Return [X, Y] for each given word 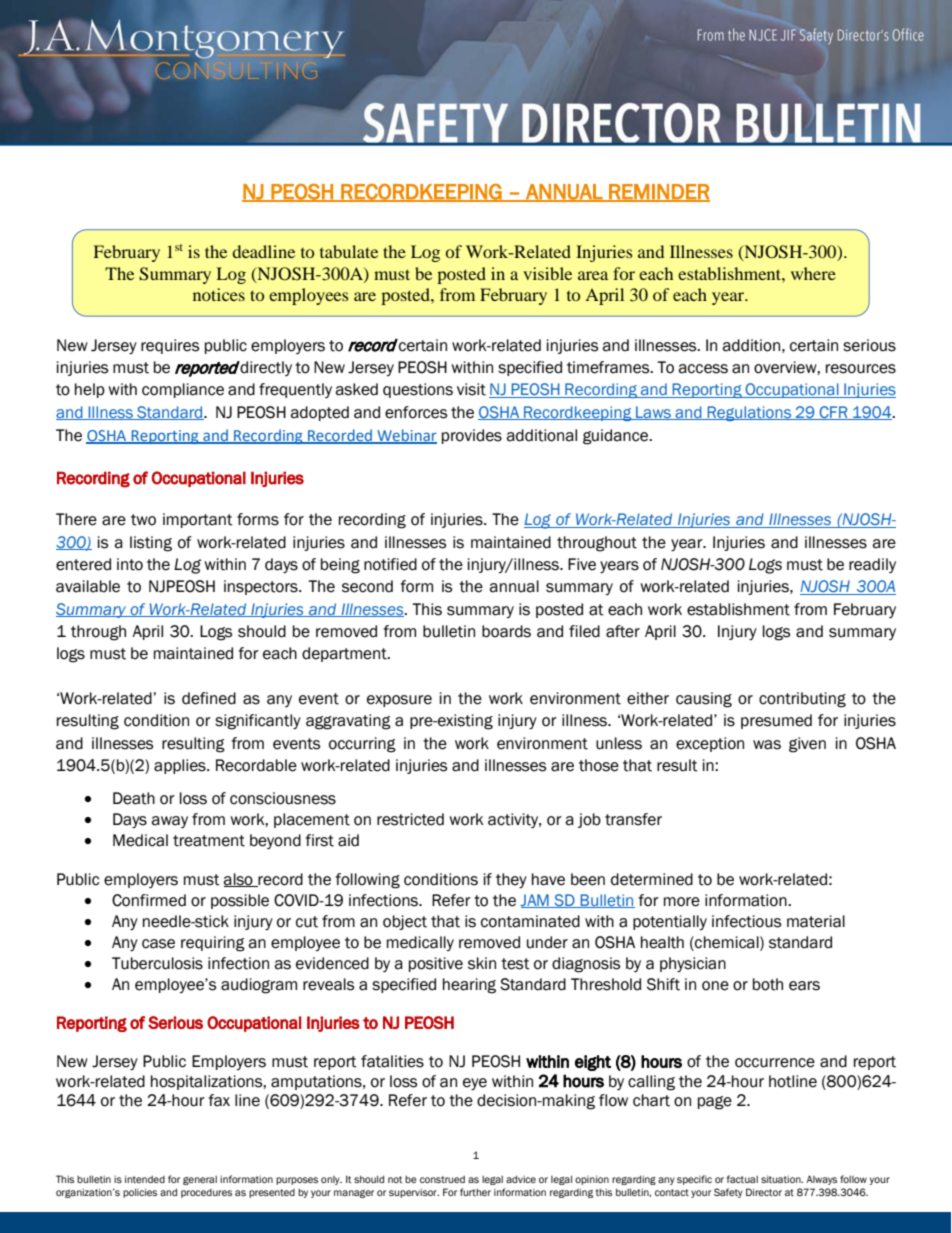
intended [145, 1179]
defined [209, 698]
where [813, 273]
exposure [399, 701]
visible [547, 273]
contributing [802, 700]
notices [219, 294]
